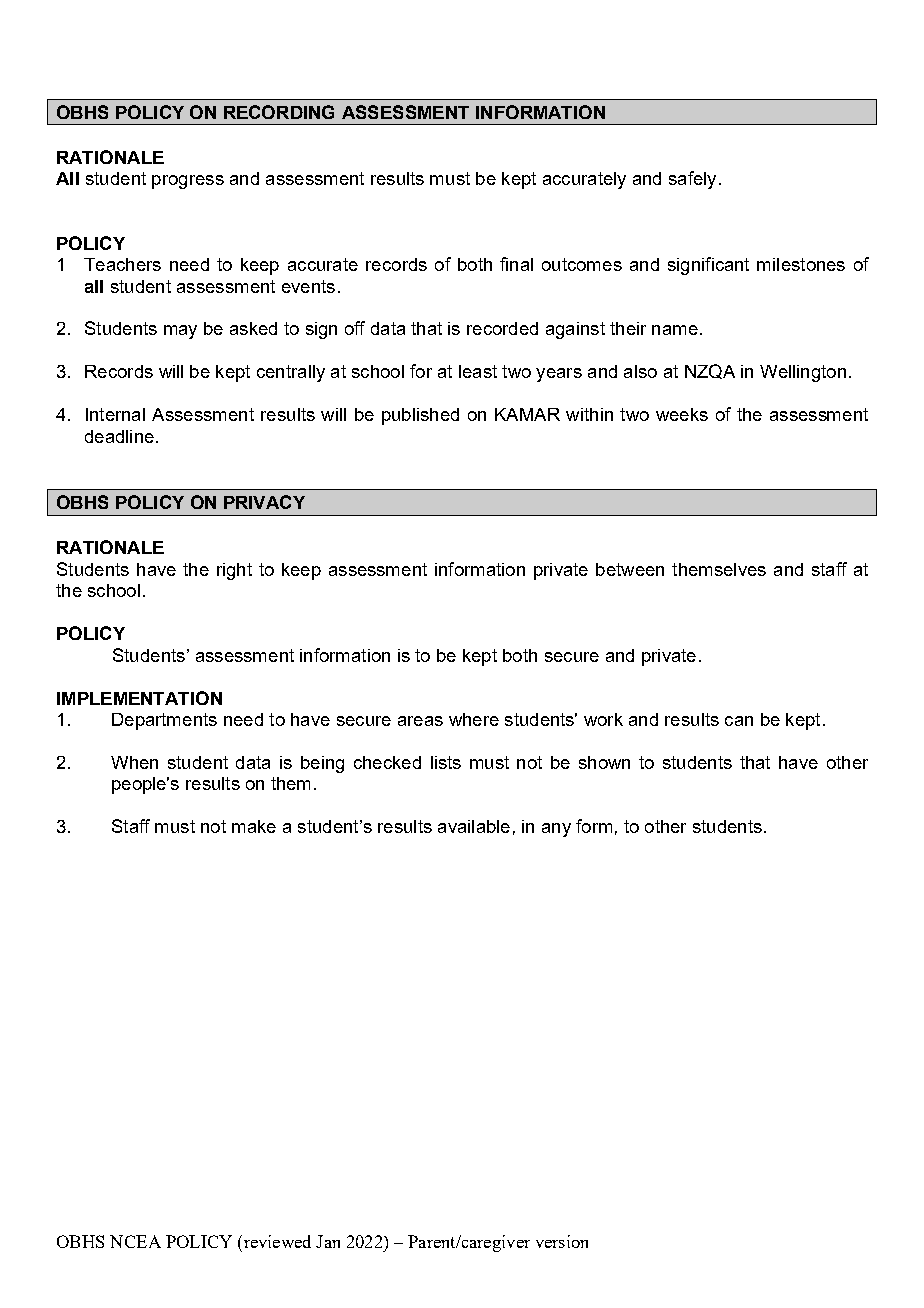 Image resolution: width=924 pixels, height=1308 pixels. Describe the element at coordinates (420, 416) in the screenshot. I see `published` at that location.
